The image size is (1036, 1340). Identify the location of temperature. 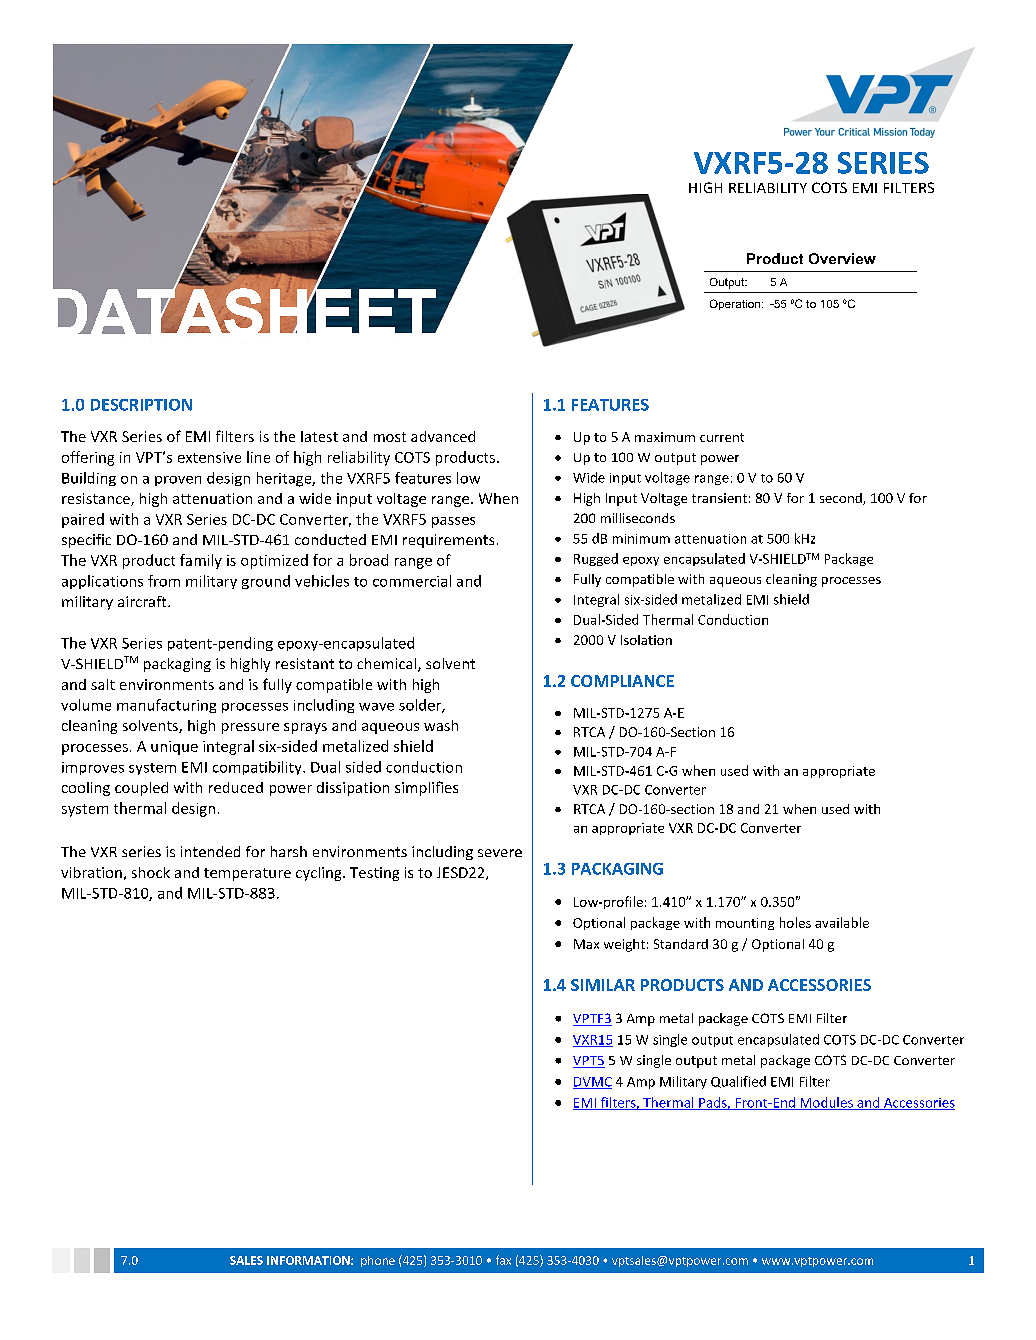
(247, 874).
